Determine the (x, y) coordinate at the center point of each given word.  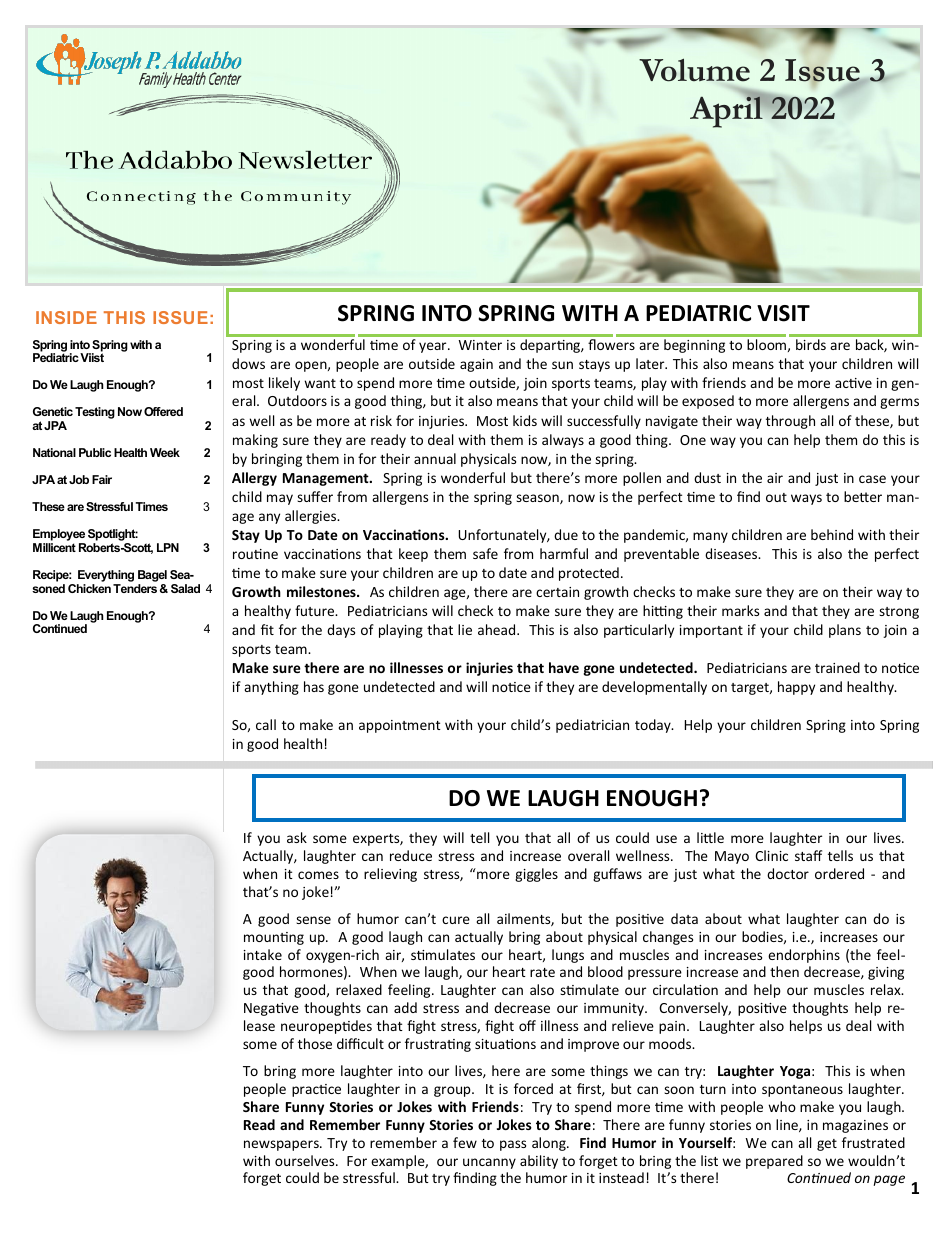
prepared (774, 1162)
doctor (788, 873)
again (476, 365)
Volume (694, 70)
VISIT (783, 313)
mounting (274, 938)
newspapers (282, 1145)
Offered (163, 411)
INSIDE (66, 317)
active (853, 383)
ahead (498, 629)
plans (845, 631)
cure (456, 920)
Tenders (135, 588)
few (465, 1142)
